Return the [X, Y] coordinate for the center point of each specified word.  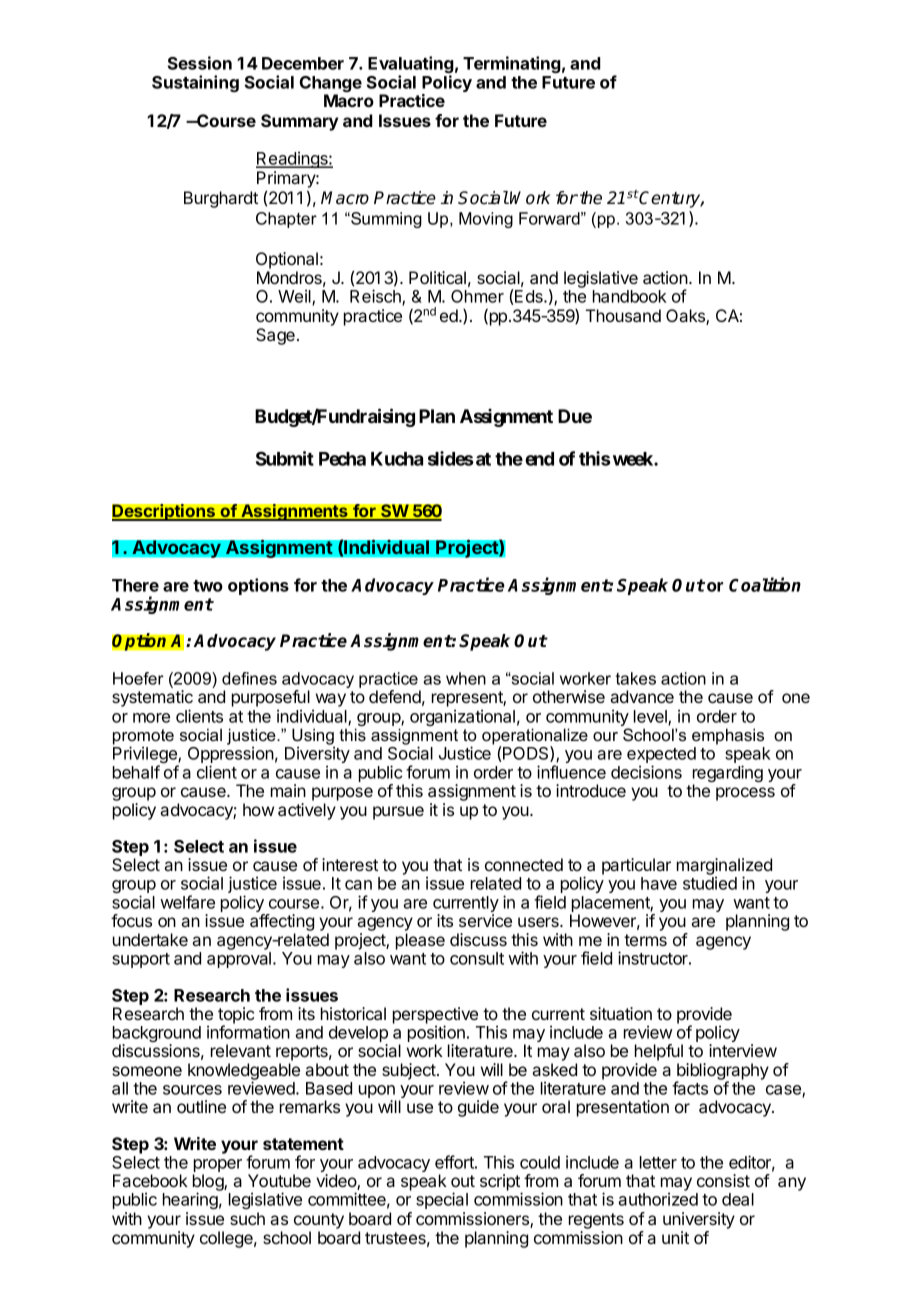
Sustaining [195, 83]
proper [217, 1167]
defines [249, 678]
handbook [630, 296]
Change [330, 85]
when [466, 678]
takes [636, 678]
